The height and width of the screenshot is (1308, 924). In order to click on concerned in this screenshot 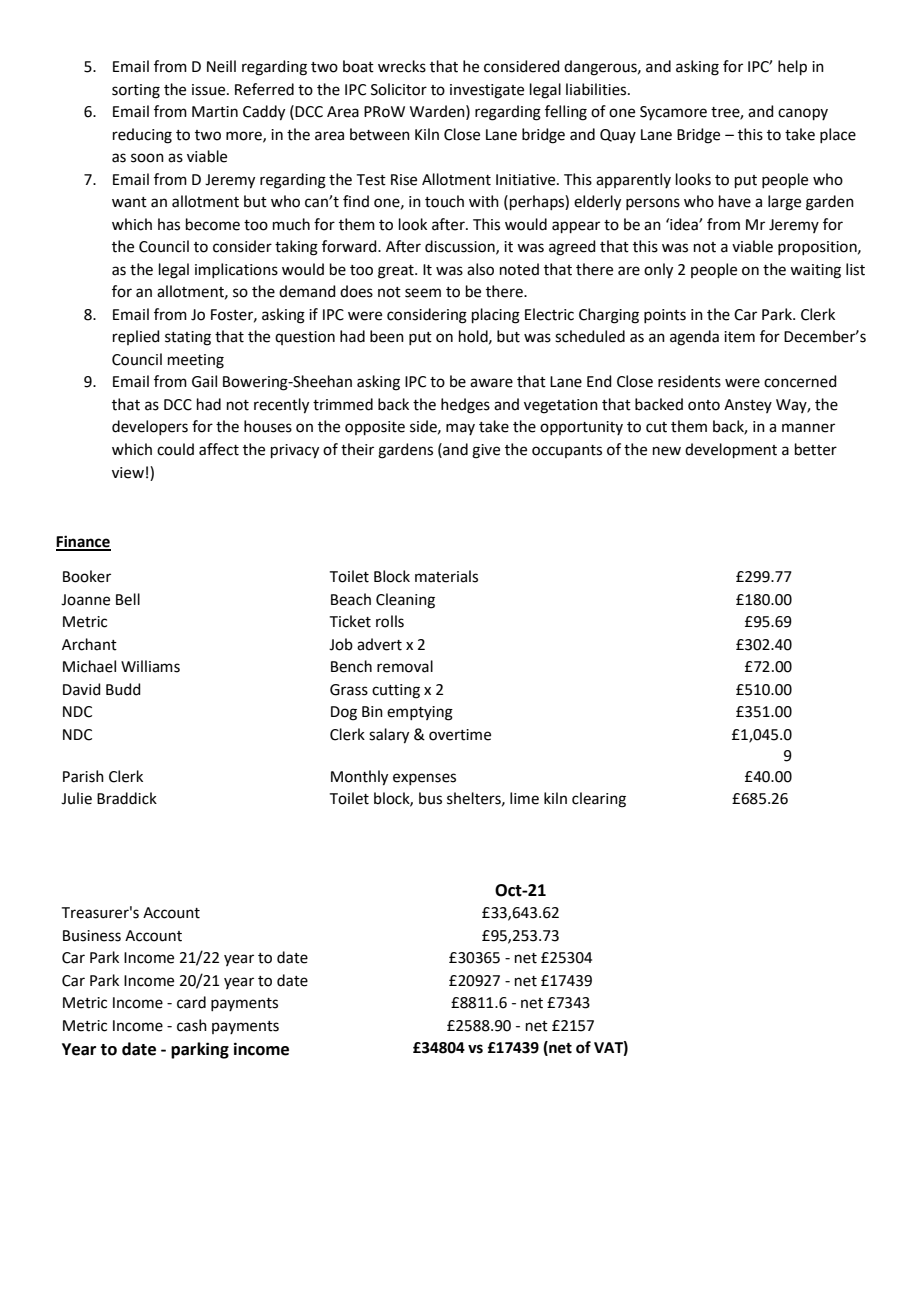, I will do `click(800, 381)`.
